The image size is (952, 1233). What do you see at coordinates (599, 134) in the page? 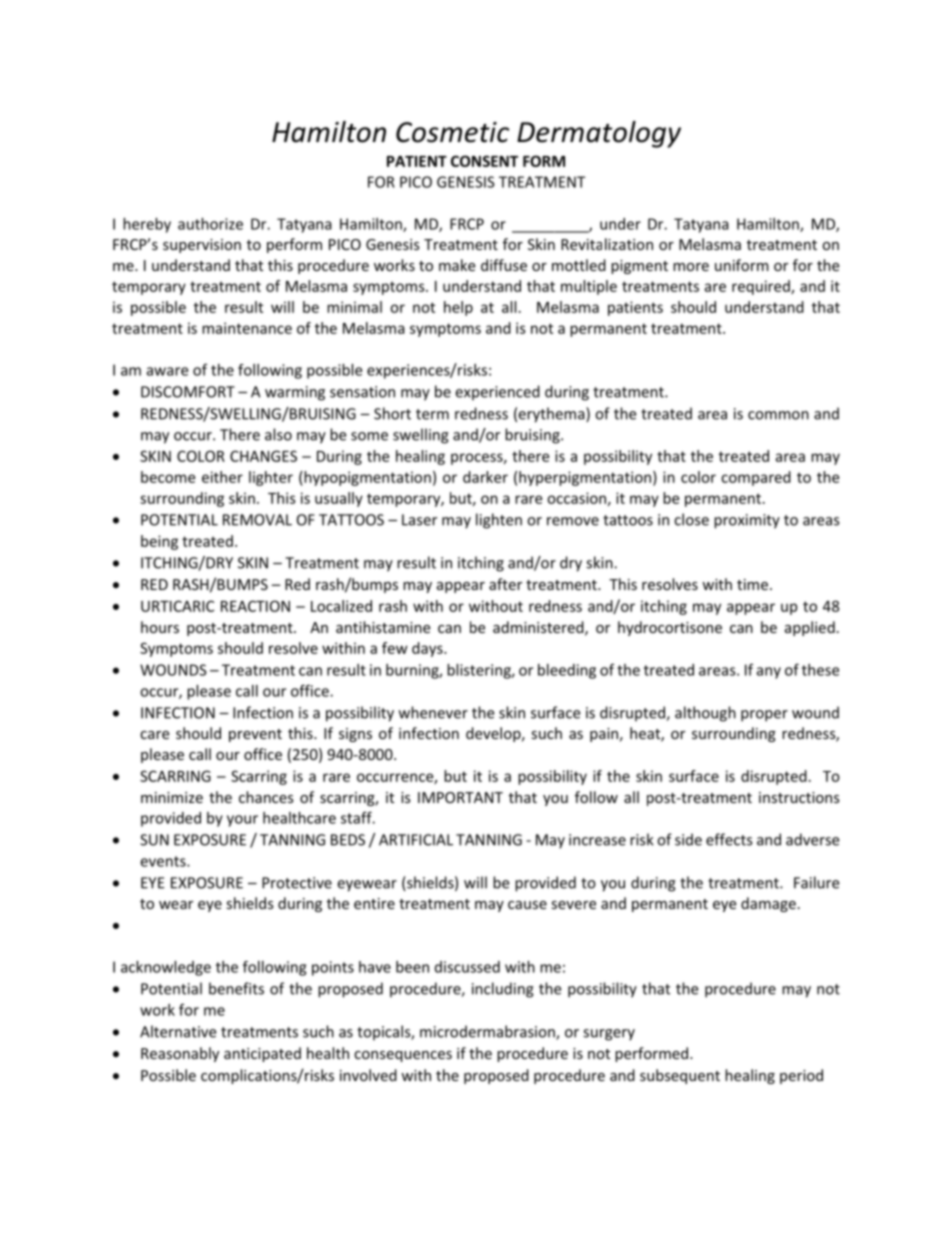
I see `Dermatology` at bounding box center [599, 134].
